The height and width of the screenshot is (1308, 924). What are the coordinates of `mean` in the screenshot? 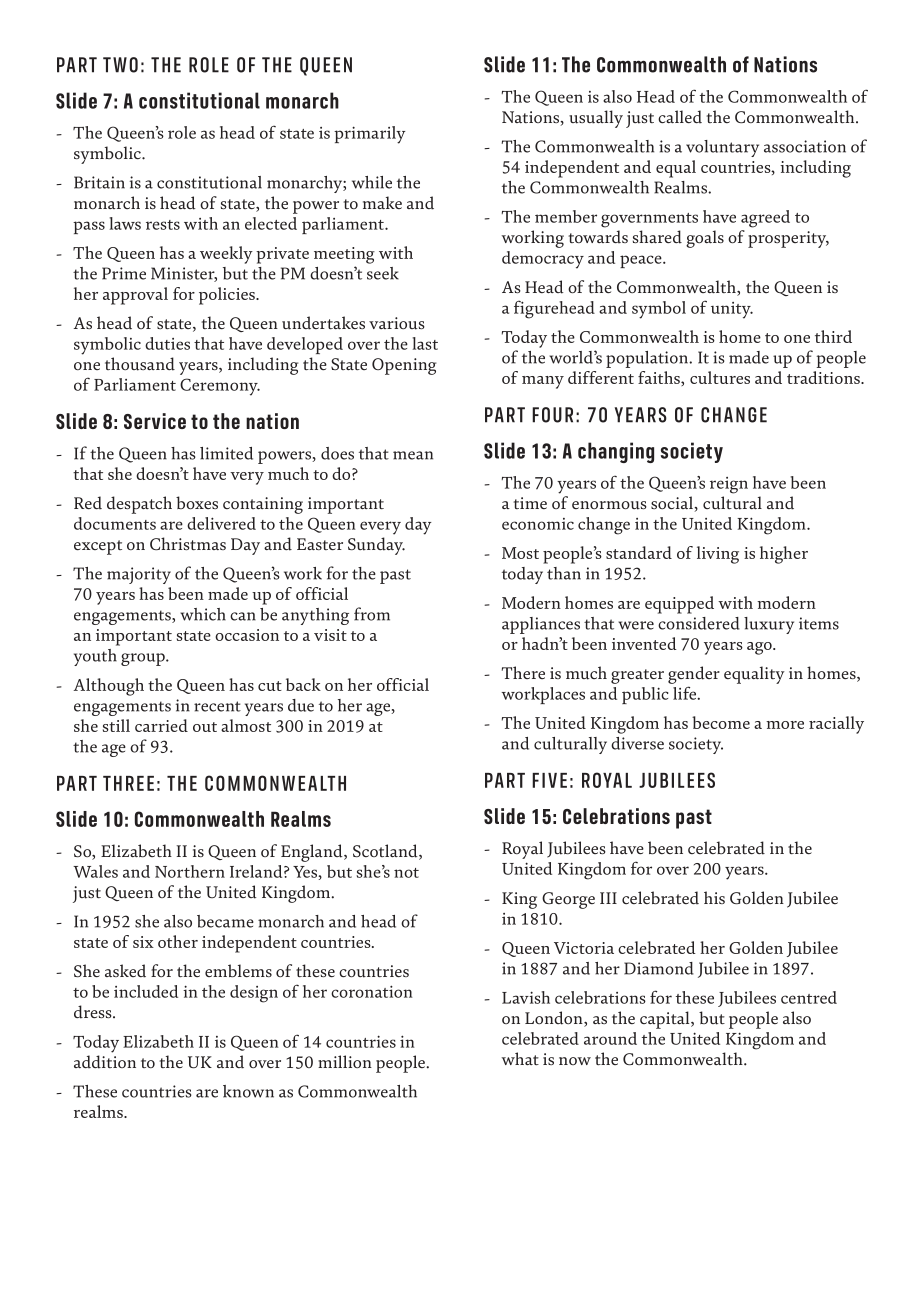 It's located at (413, 455).
